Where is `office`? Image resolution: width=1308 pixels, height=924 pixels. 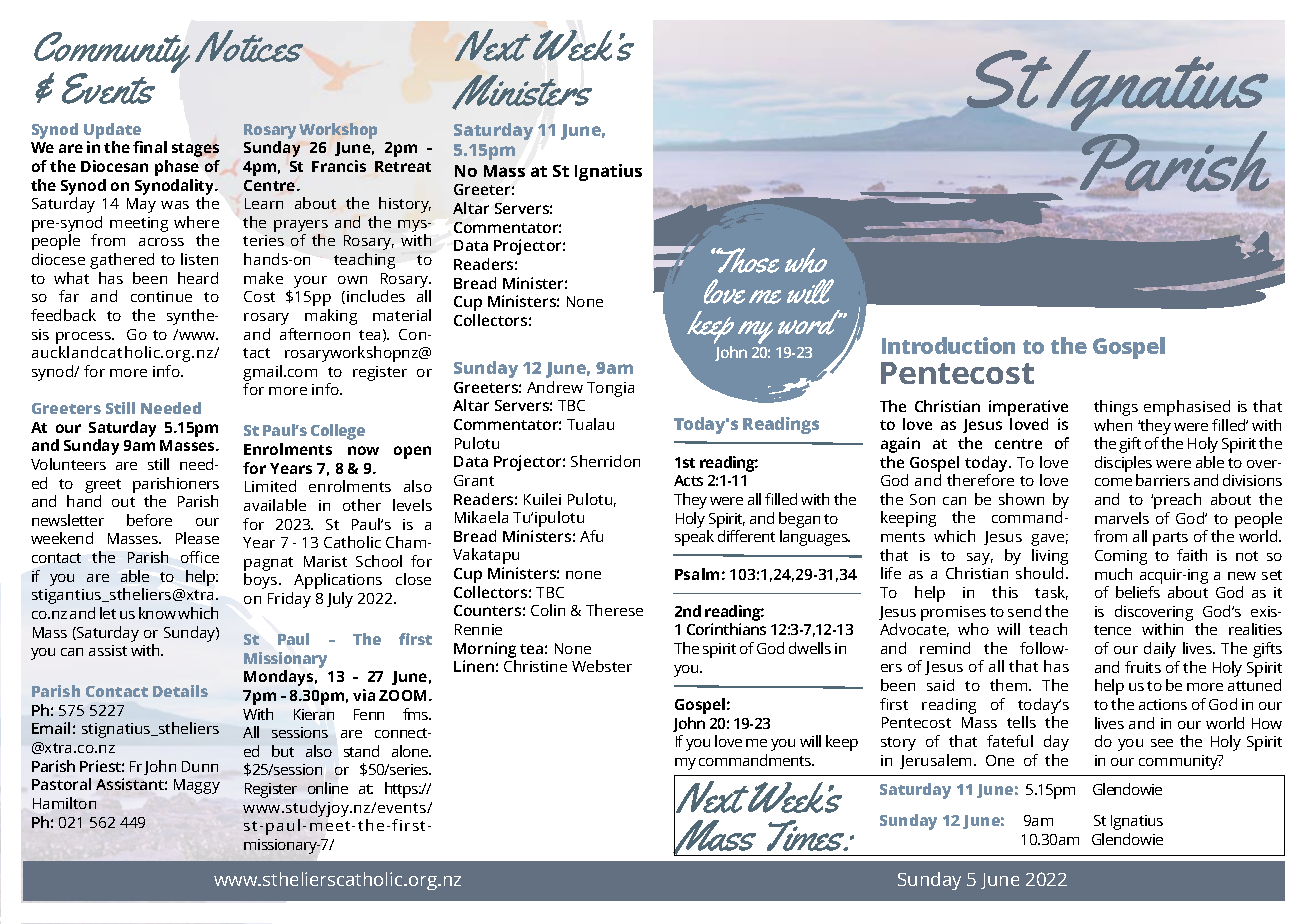
office is located at coordinates (200, 557).
